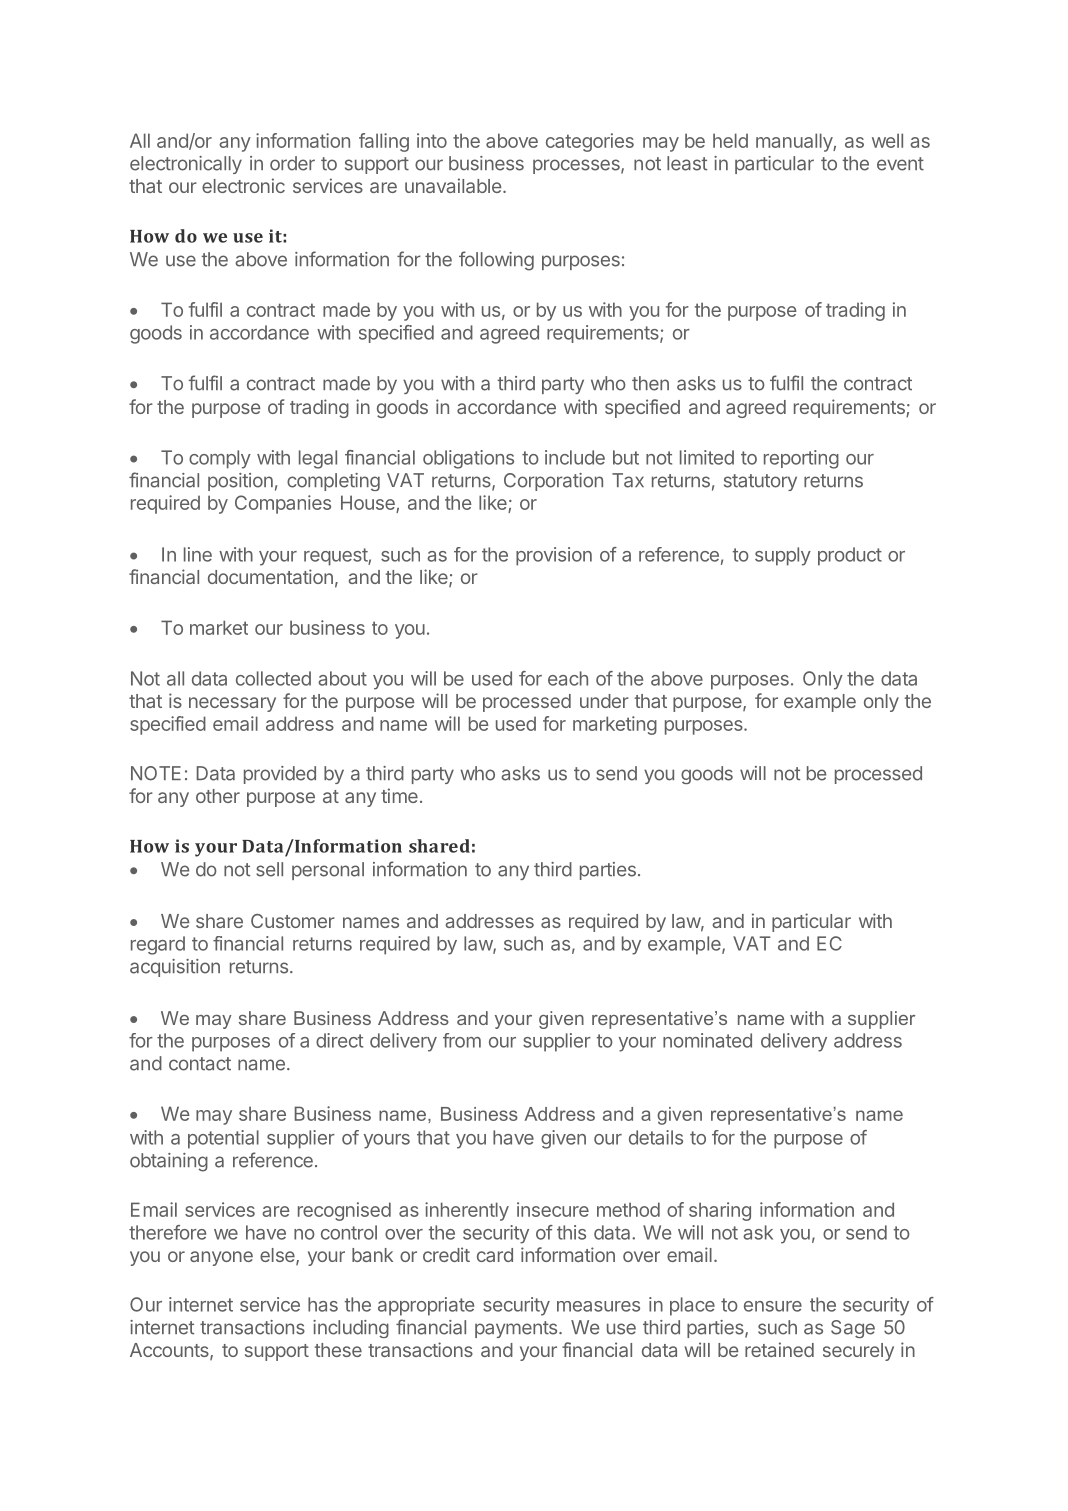 The image size is (1068, 1511). What do you see at coordinates (462, 1040) in the page?
I see `from` at bounding box center [462, 1040].
